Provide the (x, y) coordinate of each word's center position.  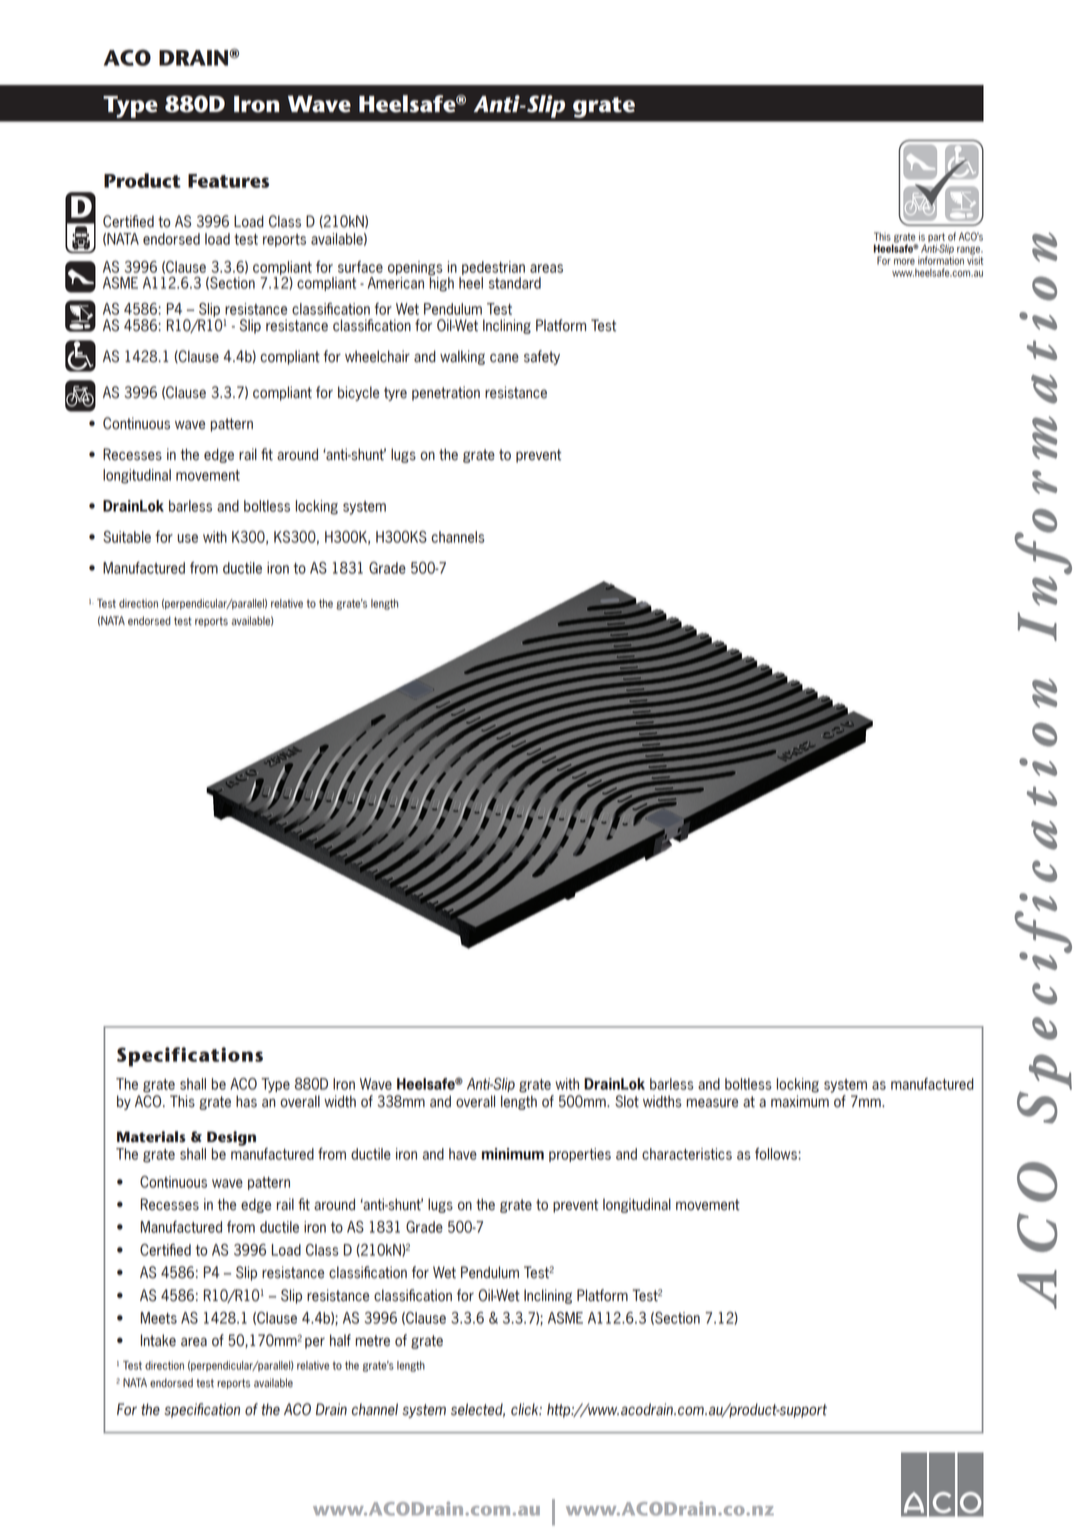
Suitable (127, 537)
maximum (800, 1101)
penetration (446, 393)
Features (228, 181)
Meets (159, 1318)
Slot (627, 1101)
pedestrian (493, 268)
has (246, 1101)
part (936, 237)
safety (542, 357)
